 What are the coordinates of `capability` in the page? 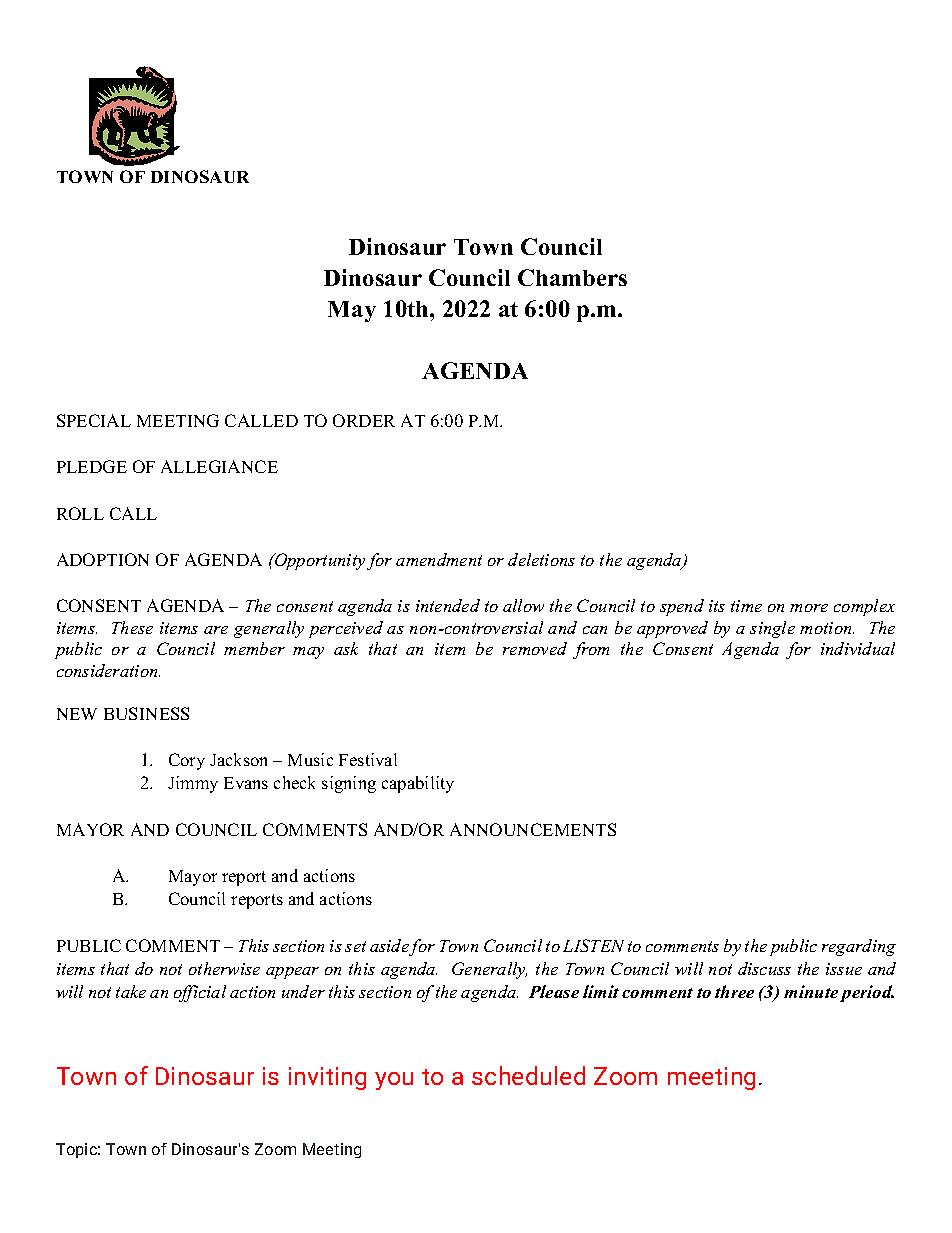 It's located at (418, 784).
